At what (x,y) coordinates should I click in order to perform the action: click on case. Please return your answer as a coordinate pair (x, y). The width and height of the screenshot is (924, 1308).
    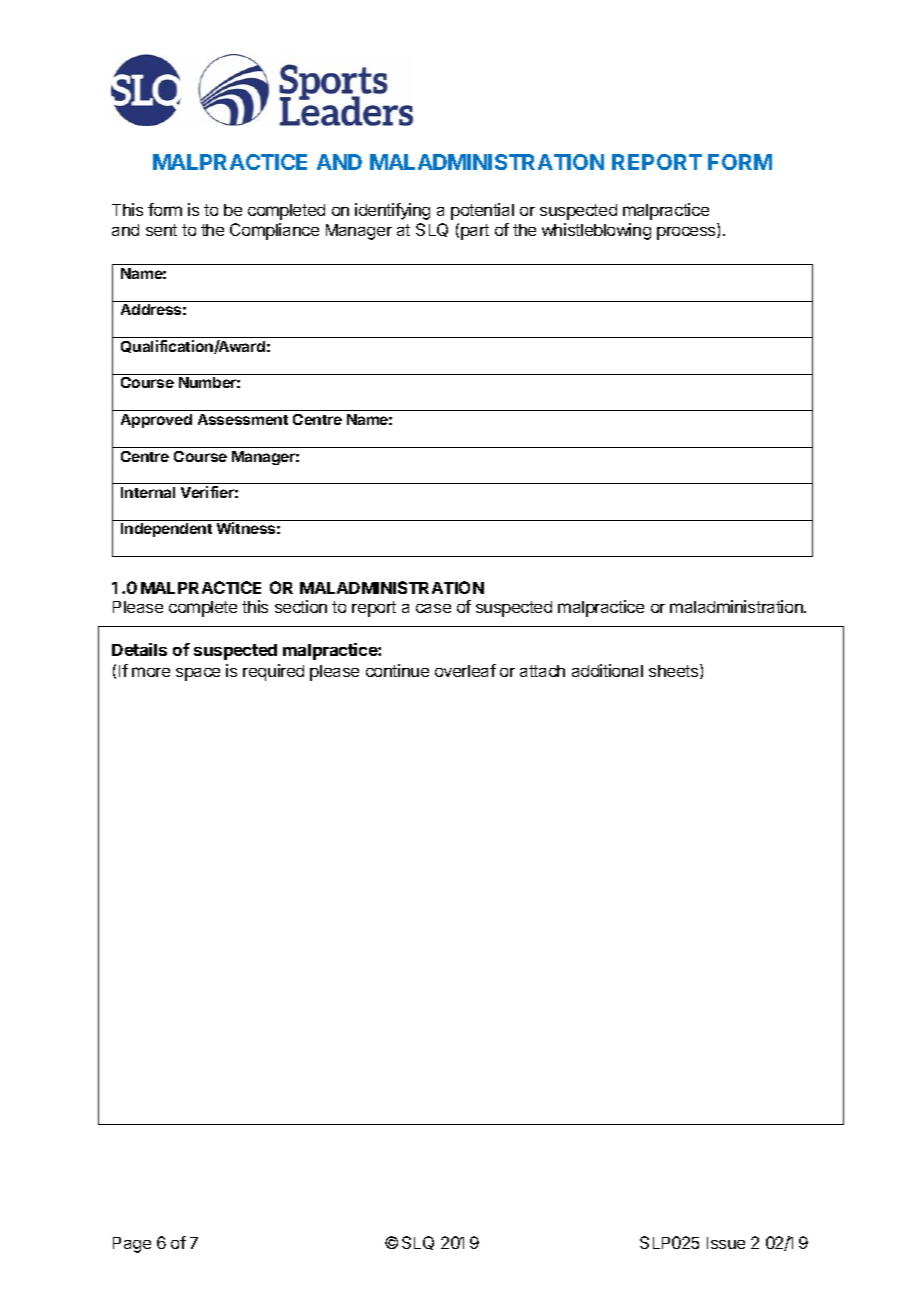
    Looking at the image, I should click on (433, 608).
